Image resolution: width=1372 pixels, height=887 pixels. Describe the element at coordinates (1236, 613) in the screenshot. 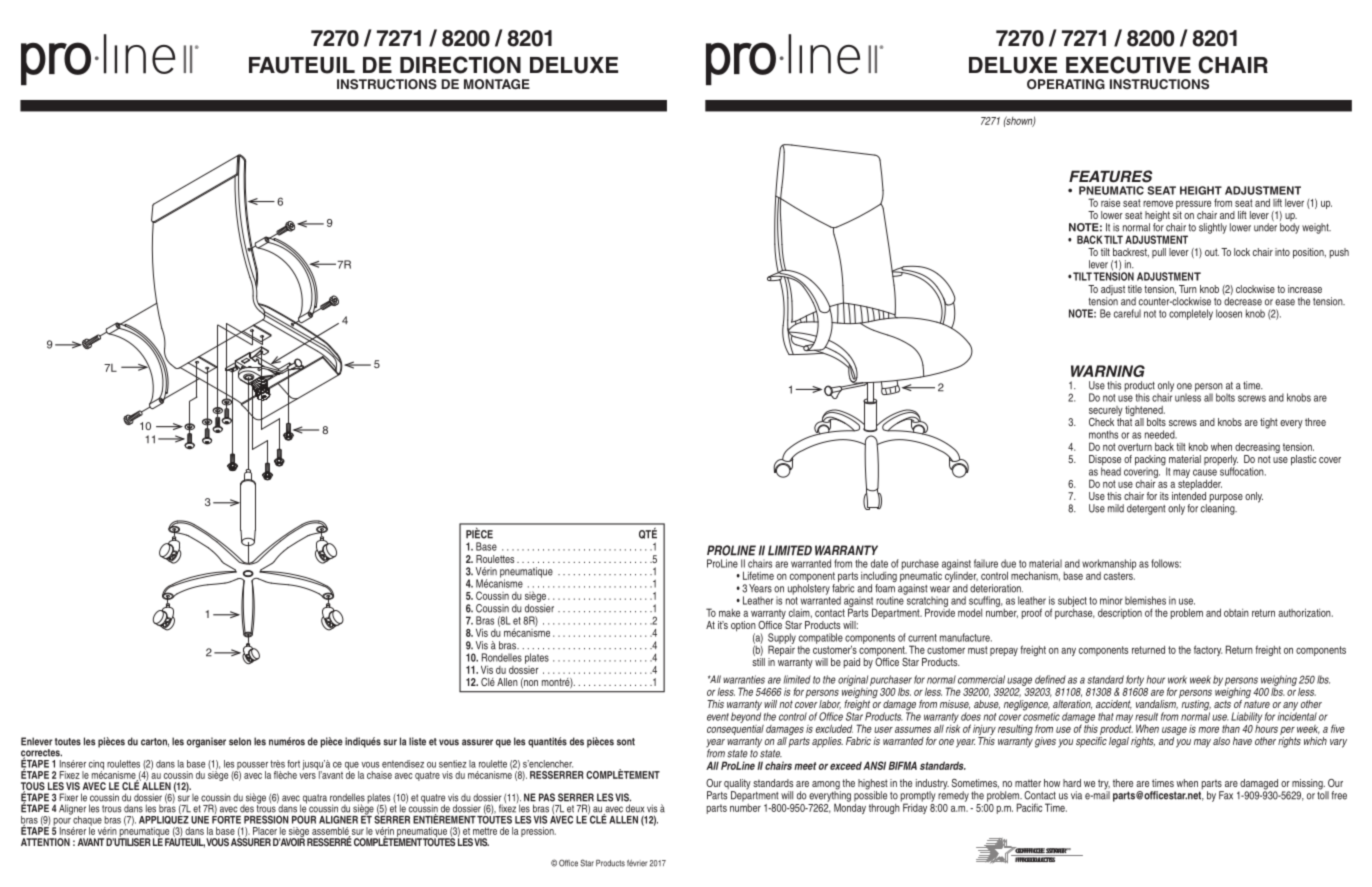

I see `obtain` at that location.
